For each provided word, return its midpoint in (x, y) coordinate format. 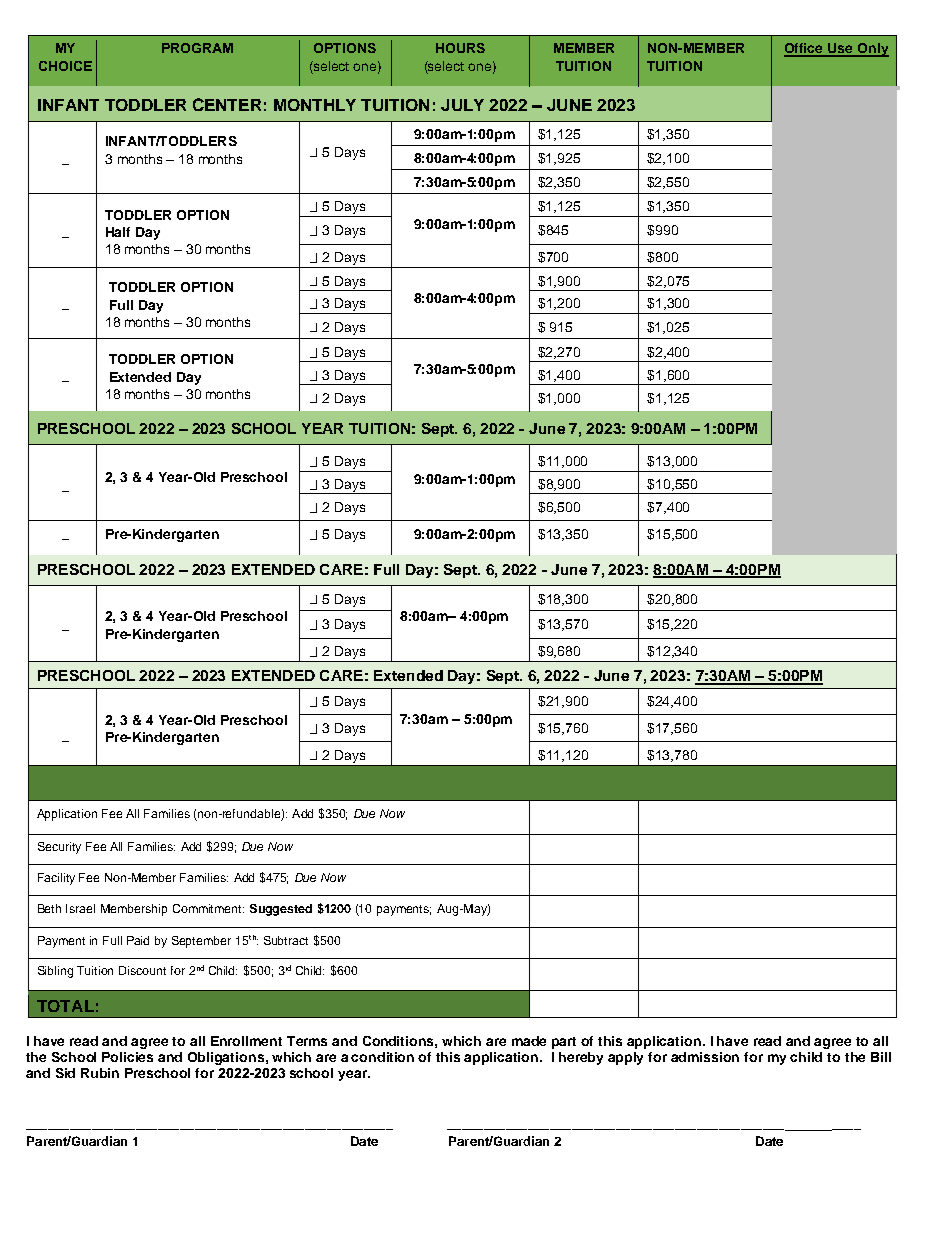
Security (59, 848)
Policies (127, 1057)
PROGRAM (197, 48)
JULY (462, 105)
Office (805, 49)
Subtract (286, 940)
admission (705, 1057)
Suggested (281, 910)
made (529, 1041)
